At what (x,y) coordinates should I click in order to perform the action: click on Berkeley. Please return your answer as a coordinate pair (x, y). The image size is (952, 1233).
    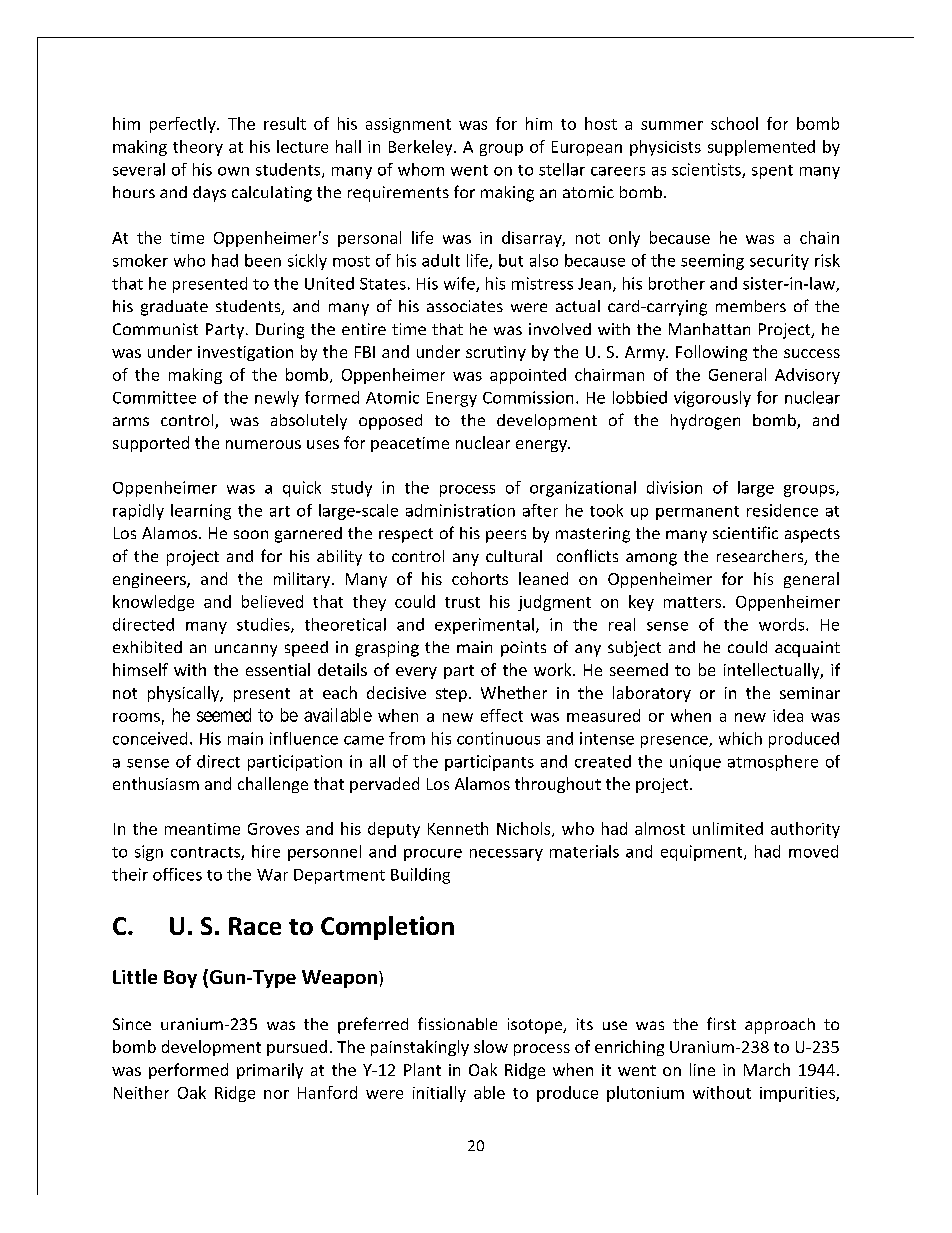
    Looking at the image, I should click on (422, 148).
